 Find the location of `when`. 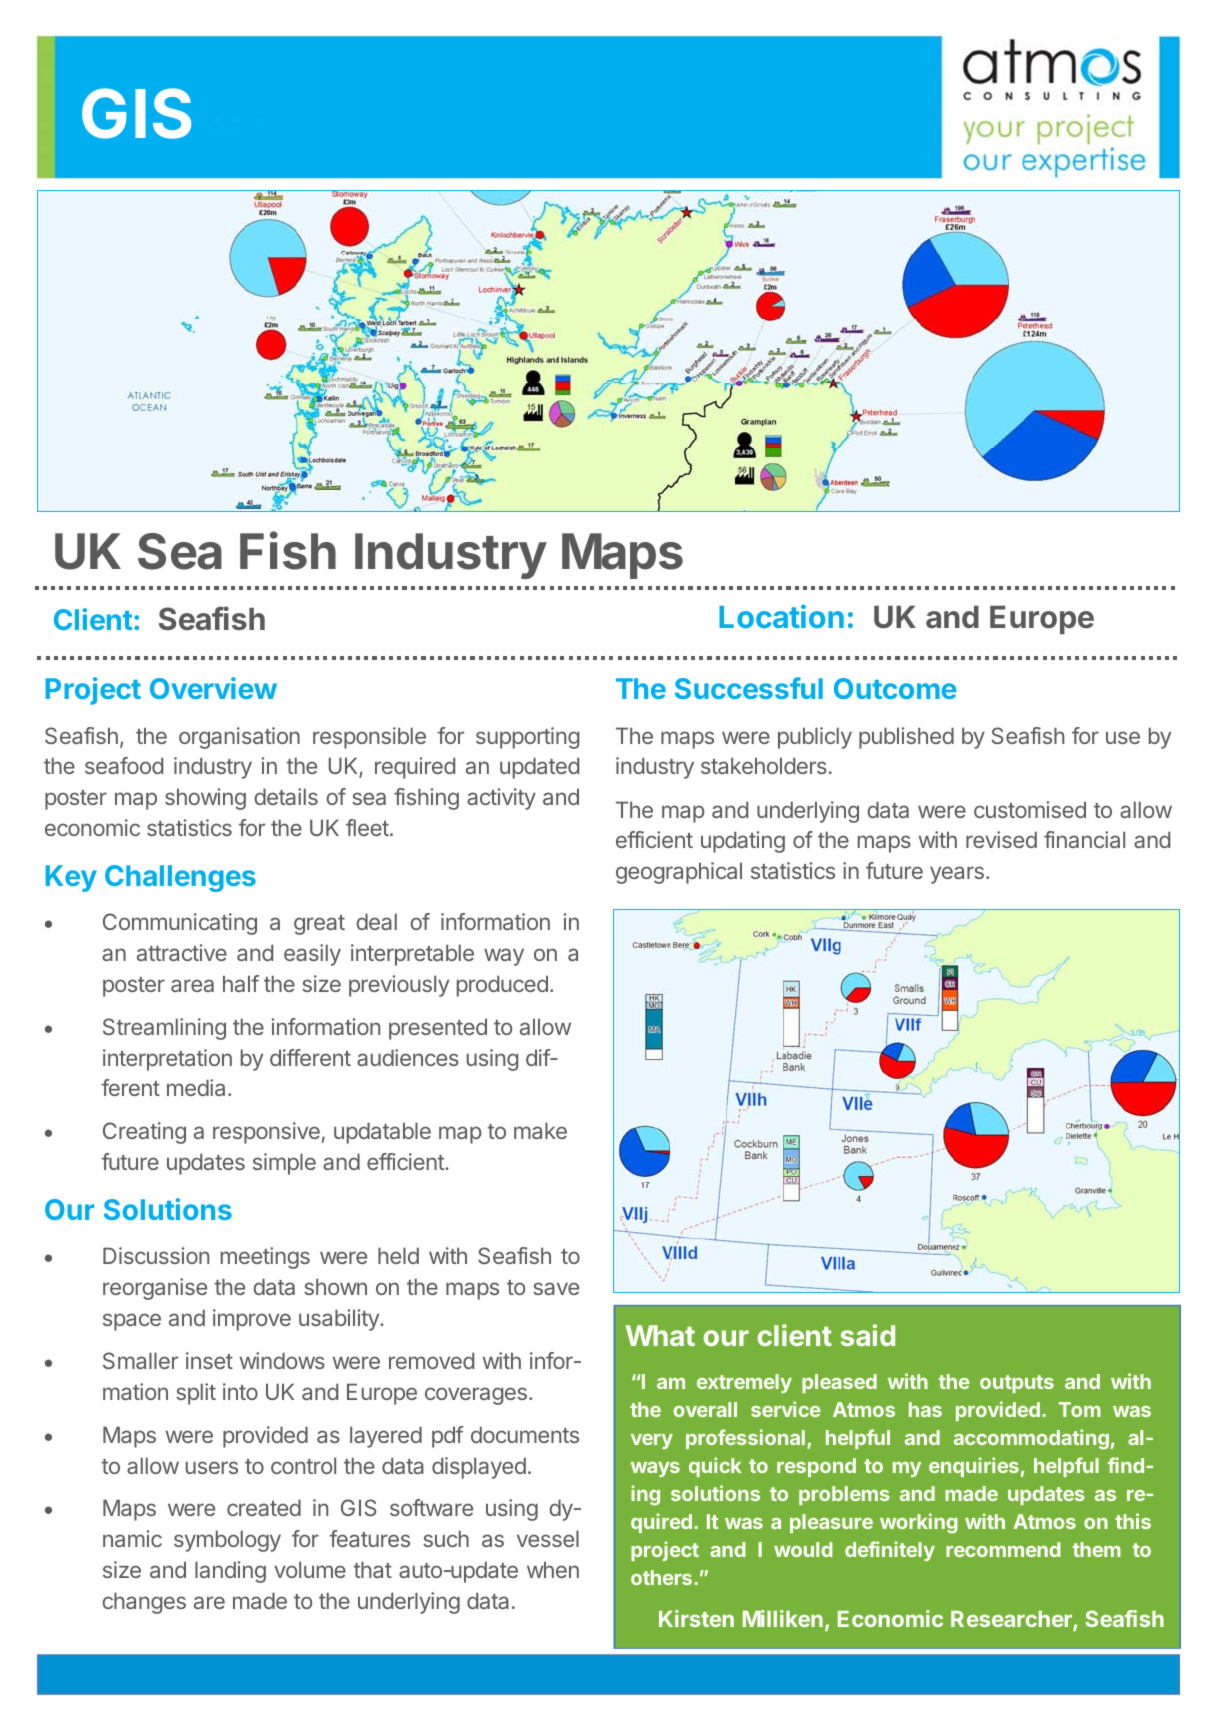

when is located at coordinates (553, 1569).
